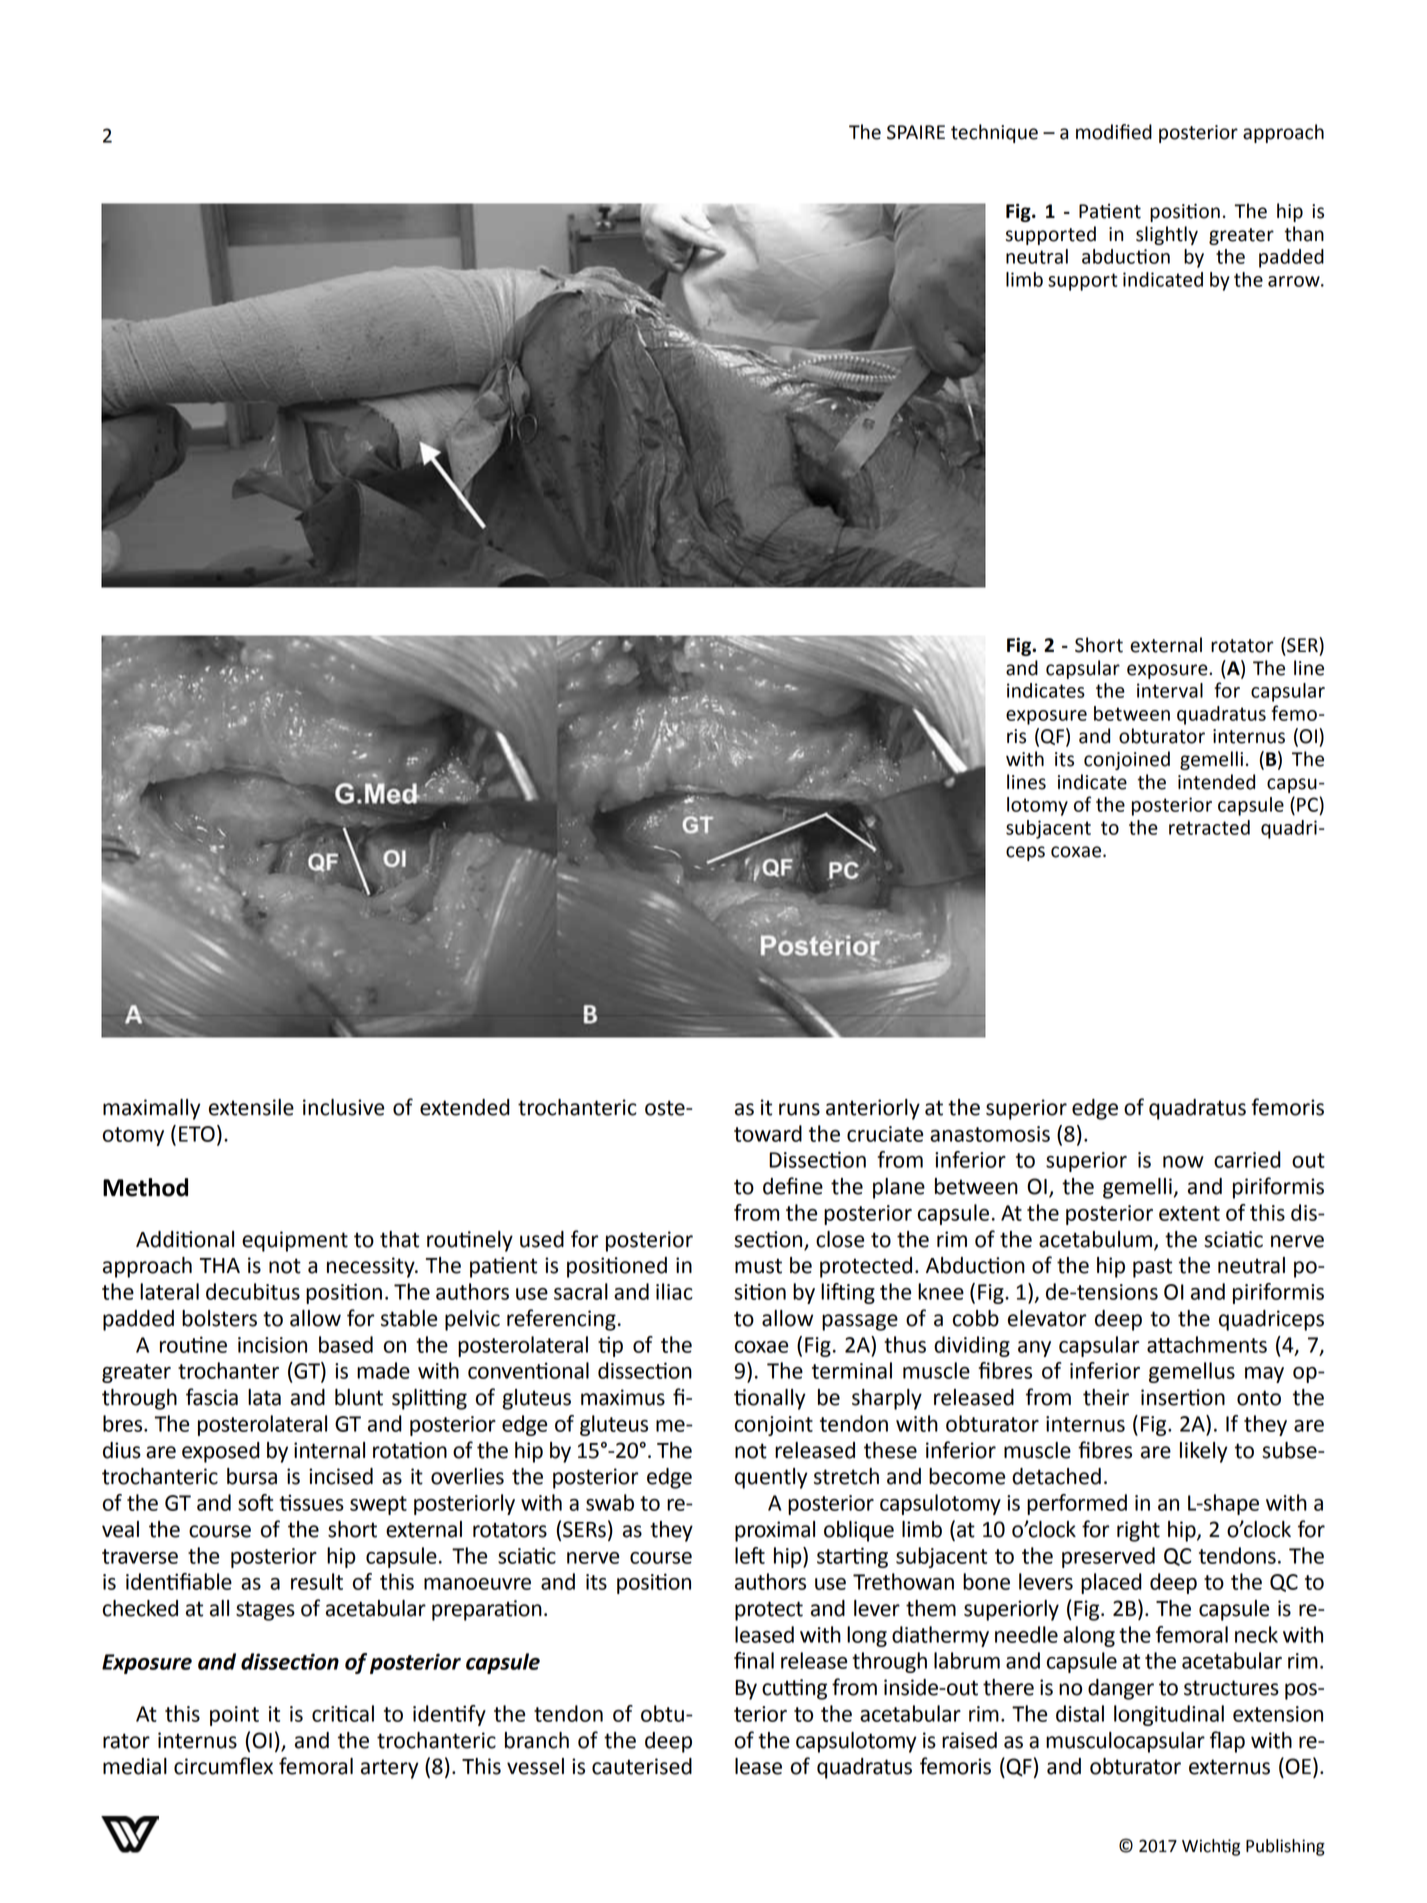 The image size is (1427, 1903). I want to click on slightly, so click(1167, 235).
